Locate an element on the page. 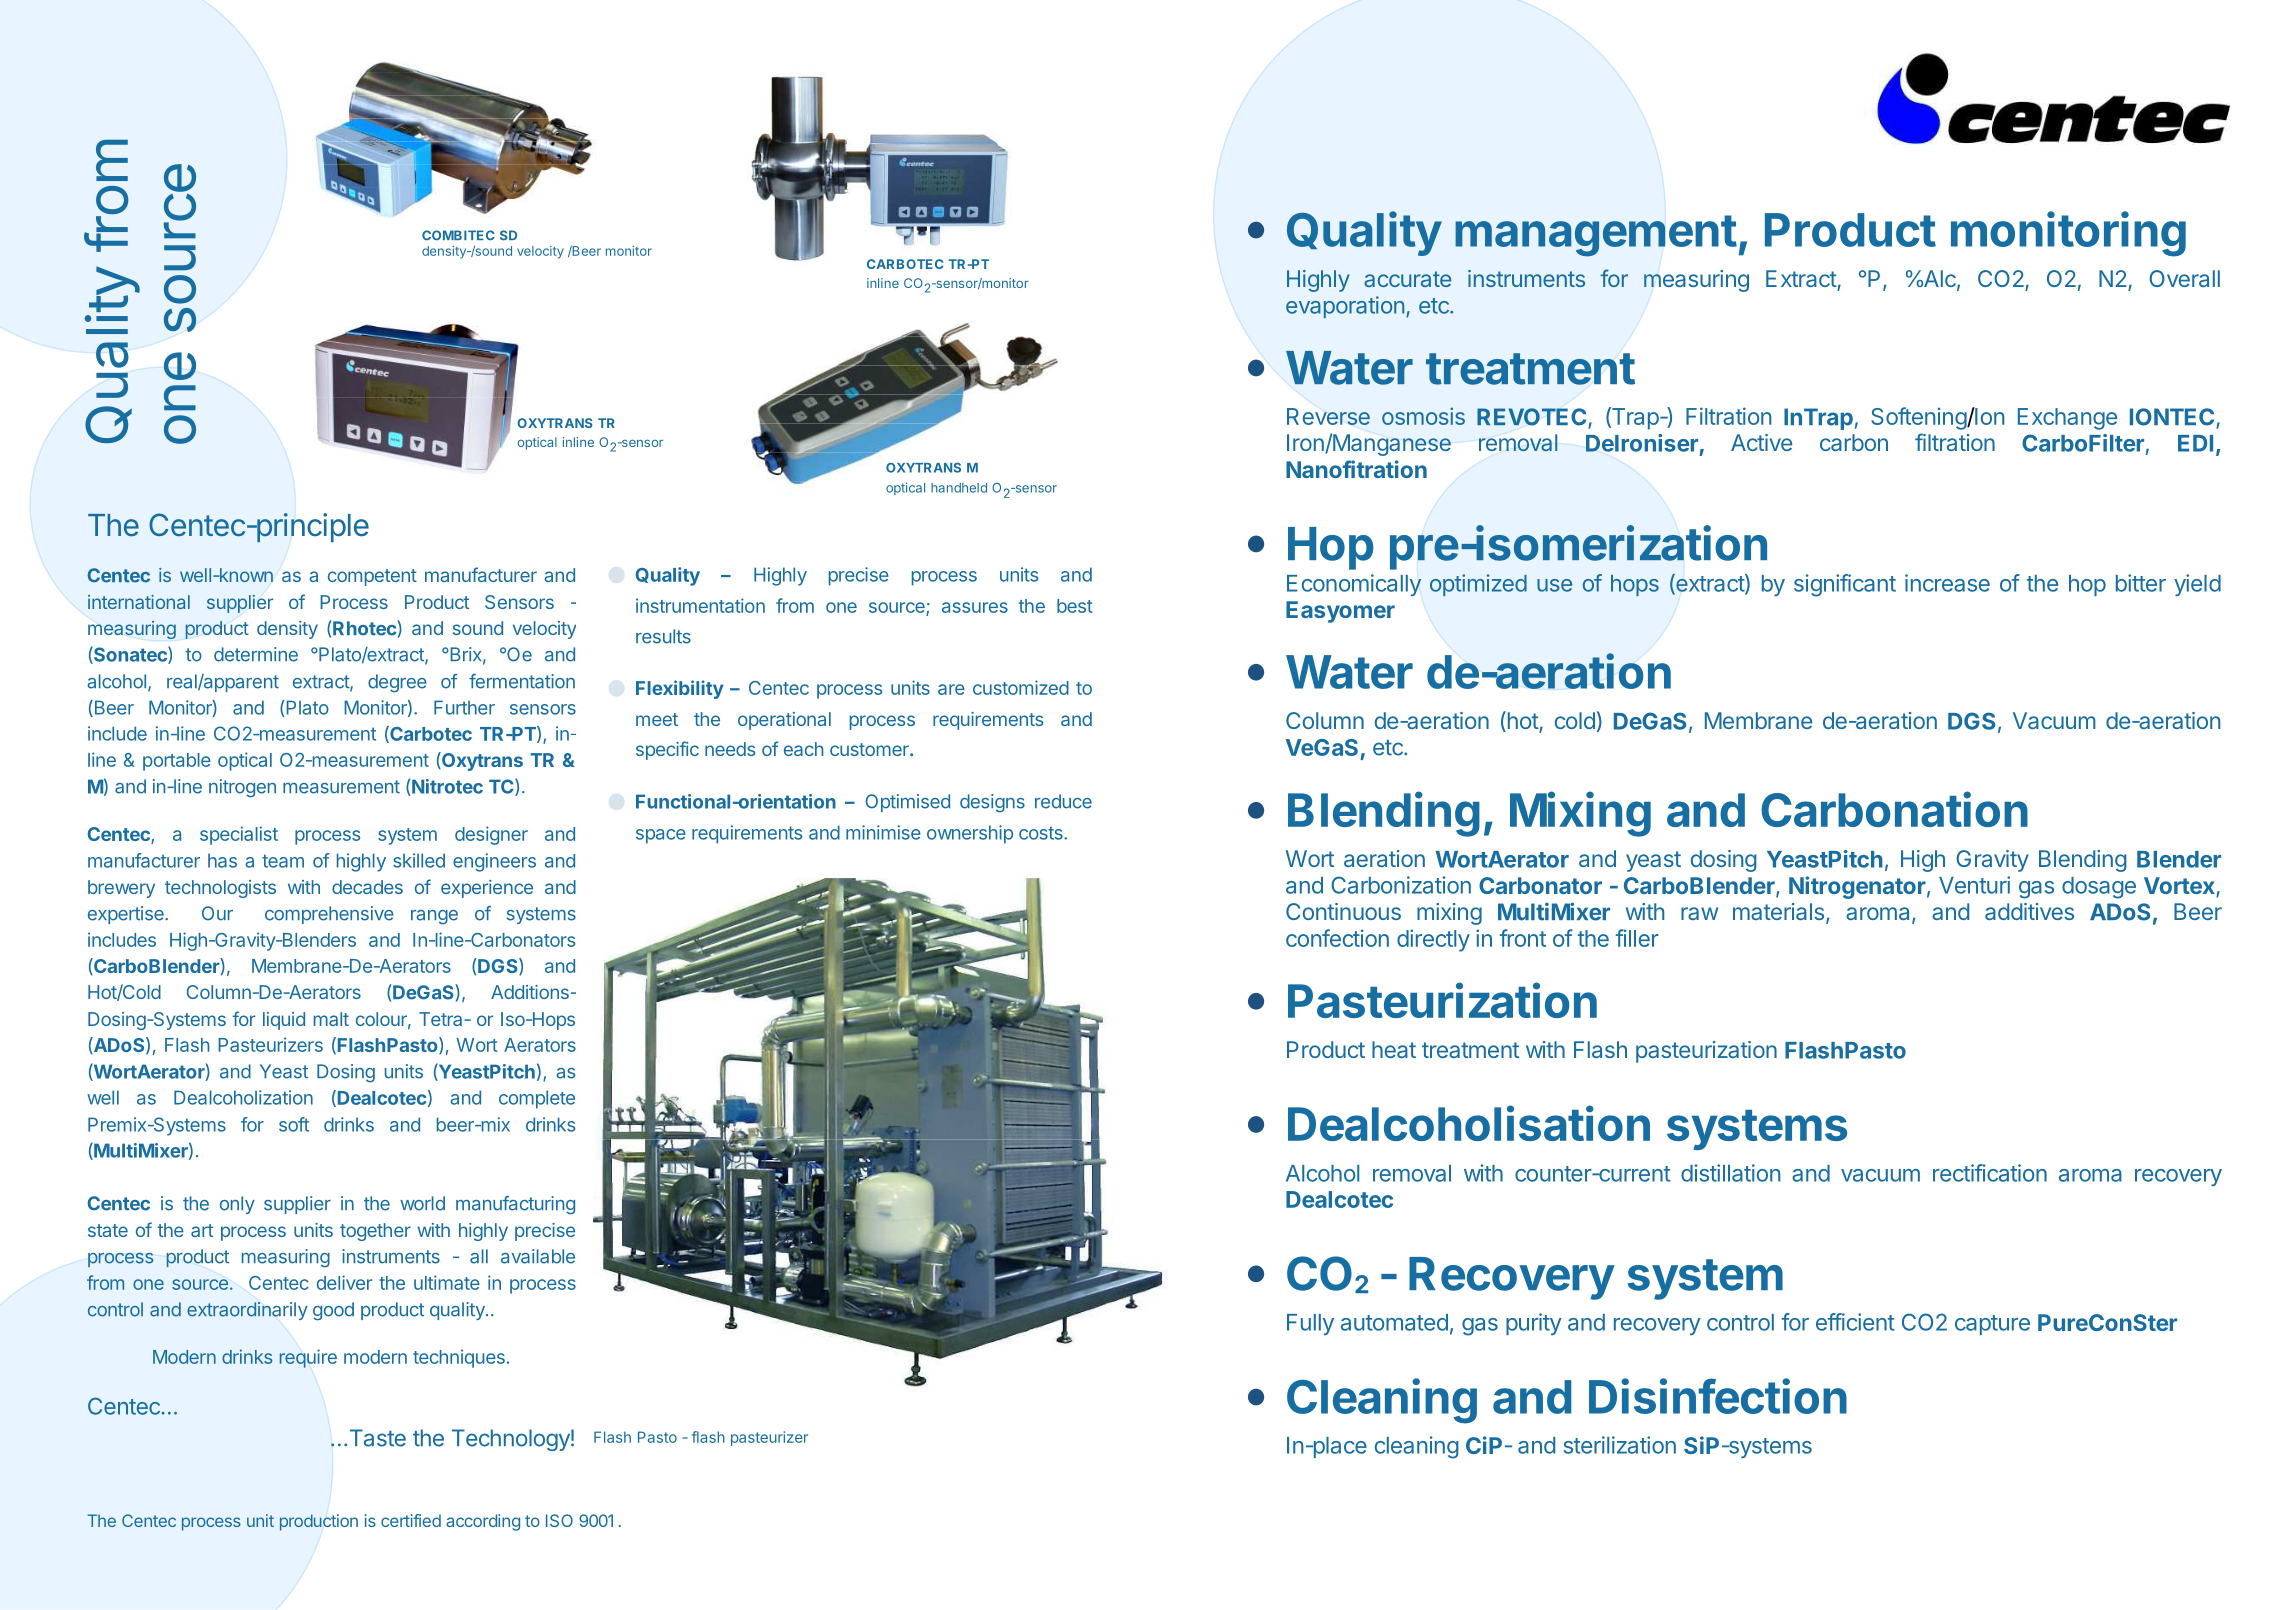 This document has height=1610, width=2278. Fully is located at coordinates (1310, 1324).
